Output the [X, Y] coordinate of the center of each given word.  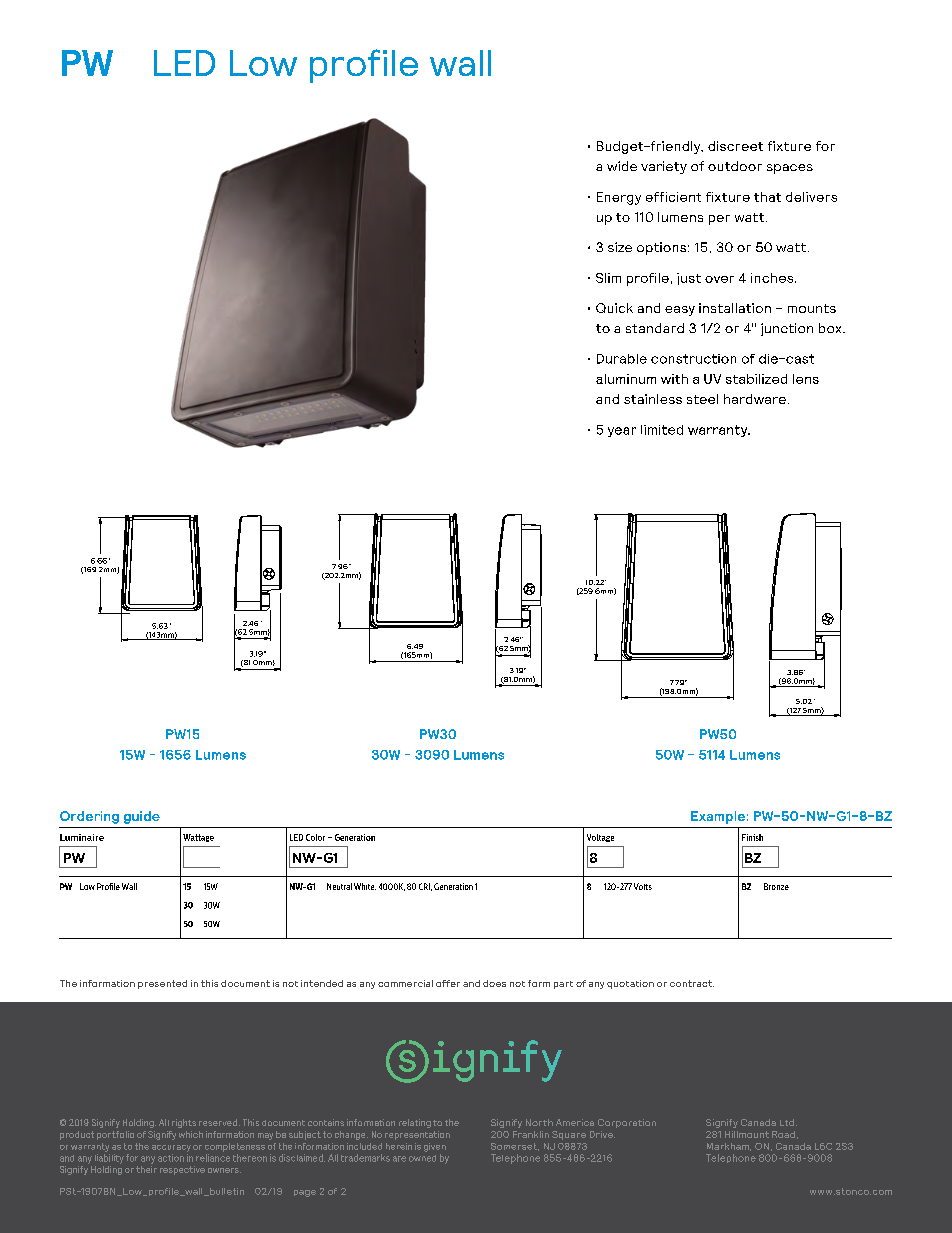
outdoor [735, 166]
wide [622, 166]
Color [315, 837]
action [171, 1158]
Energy [619, 198]
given [435, 1147]
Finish [752, 837]
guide [142, 817]
